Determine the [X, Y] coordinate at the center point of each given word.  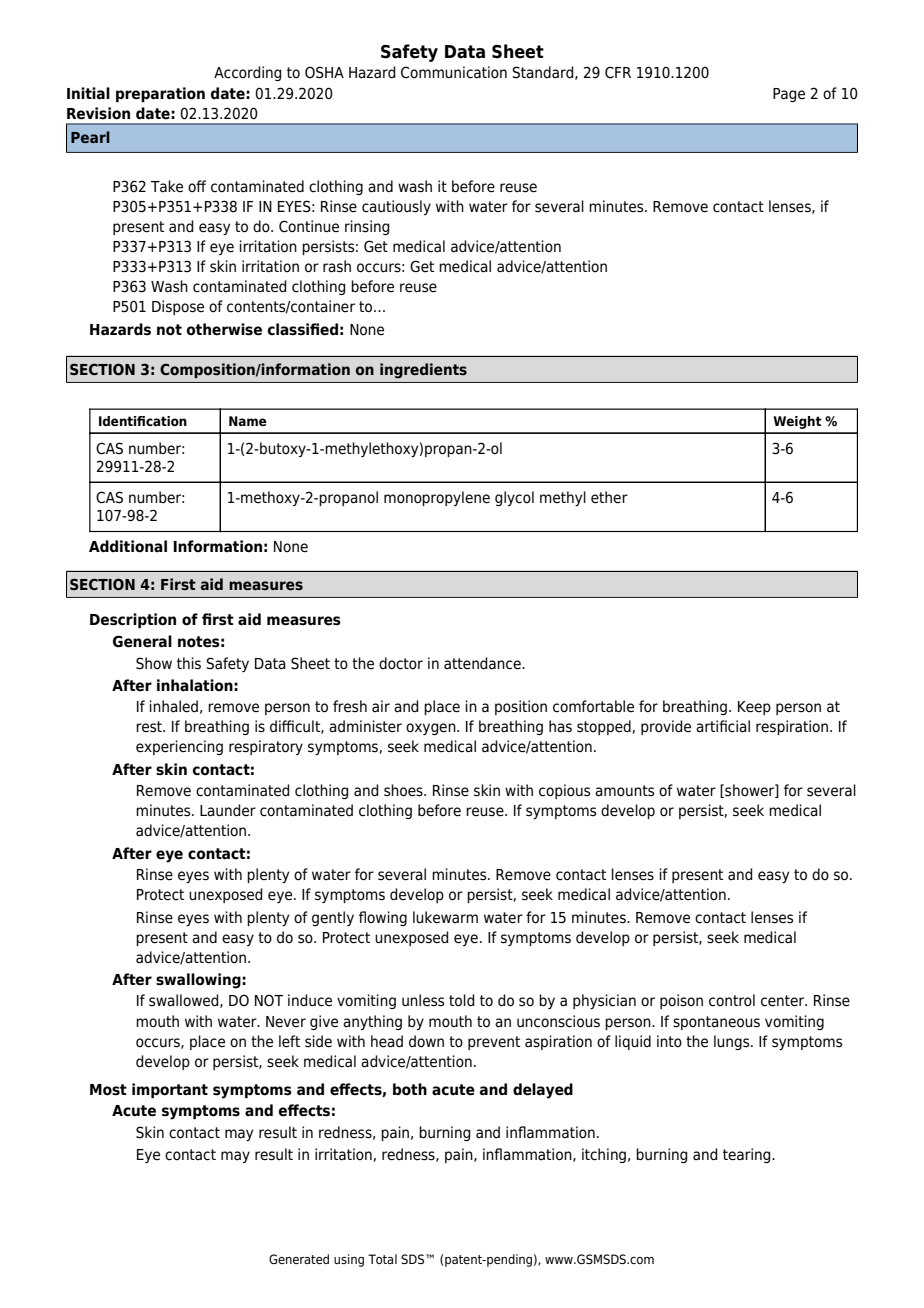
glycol [514, 498]
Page [789, 95]
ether [609, 497]
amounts [624, 791]
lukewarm [445, 917]
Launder [228, 810]
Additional [128, 546]
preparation [160, 94]
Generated [299, 1259]
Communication [454, 72]
